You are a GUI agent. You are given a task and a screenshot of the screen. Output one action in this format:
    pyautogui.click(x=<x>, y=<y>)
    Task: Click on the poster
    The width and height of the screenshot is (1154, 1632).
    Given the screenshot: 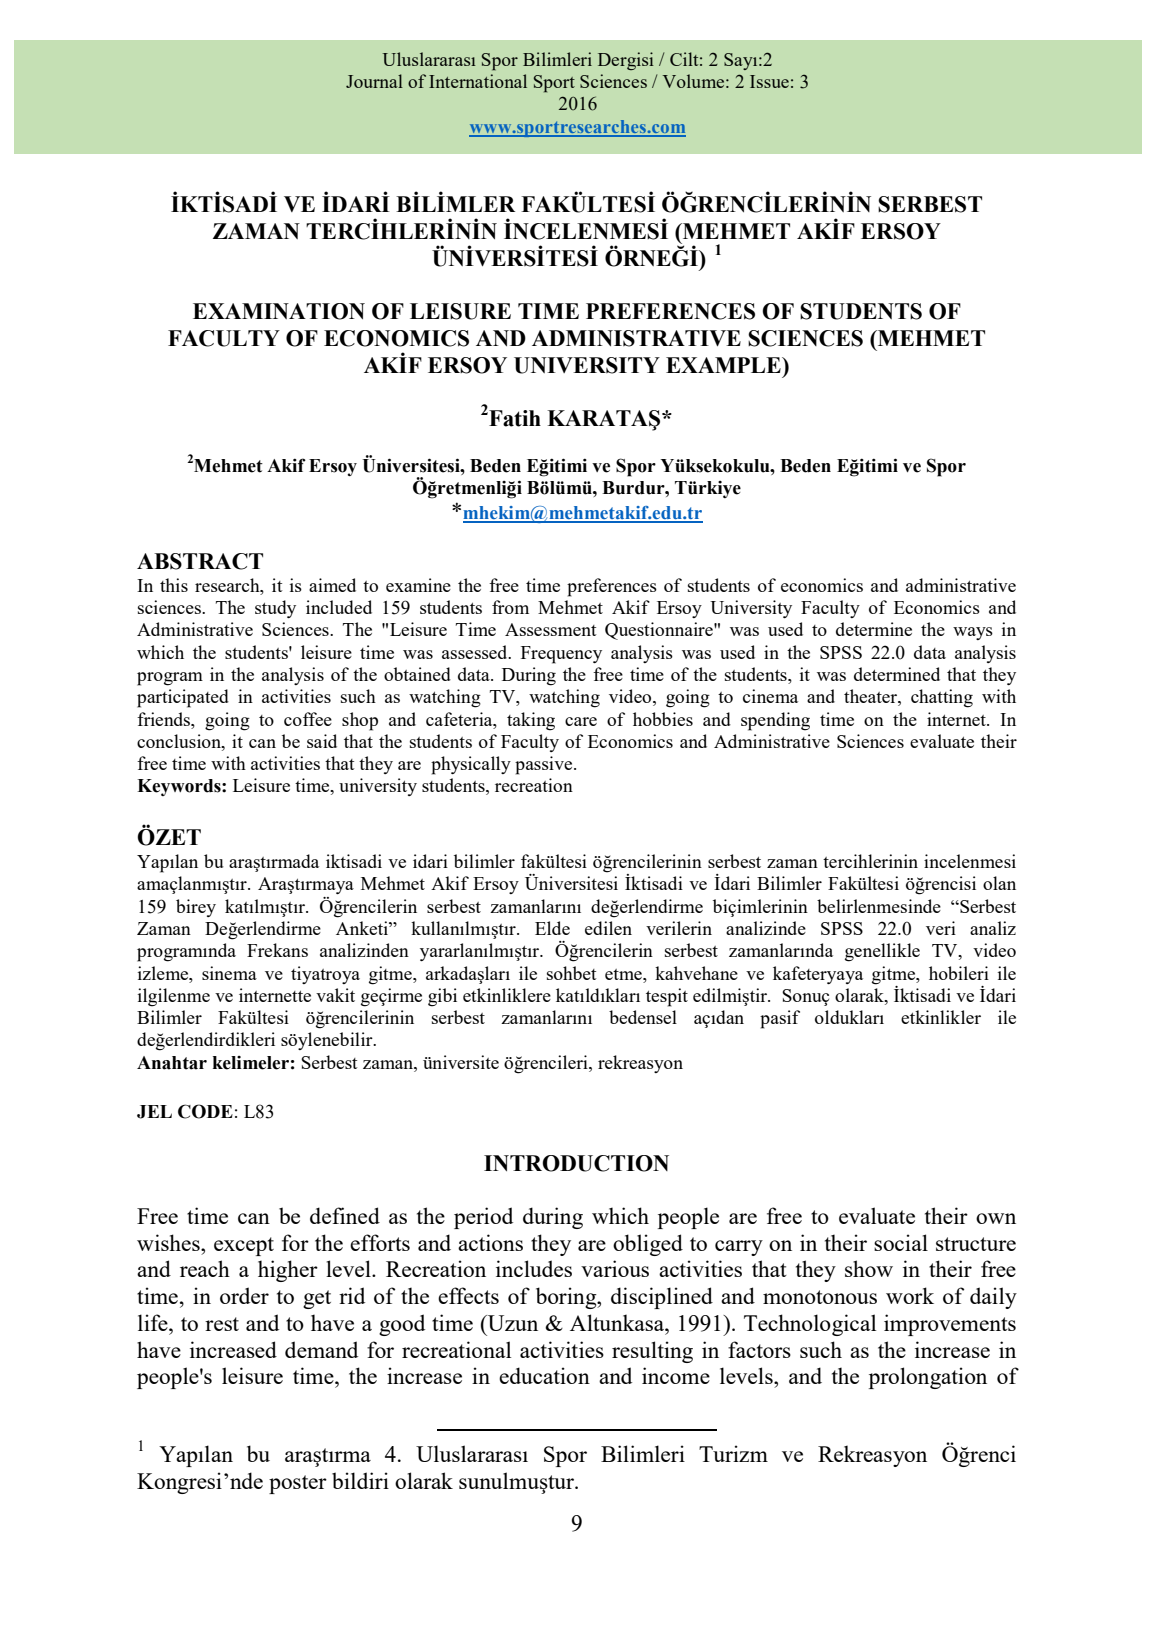 What is the action you would take?
    pyautogui.click(x=298, y=1484)
